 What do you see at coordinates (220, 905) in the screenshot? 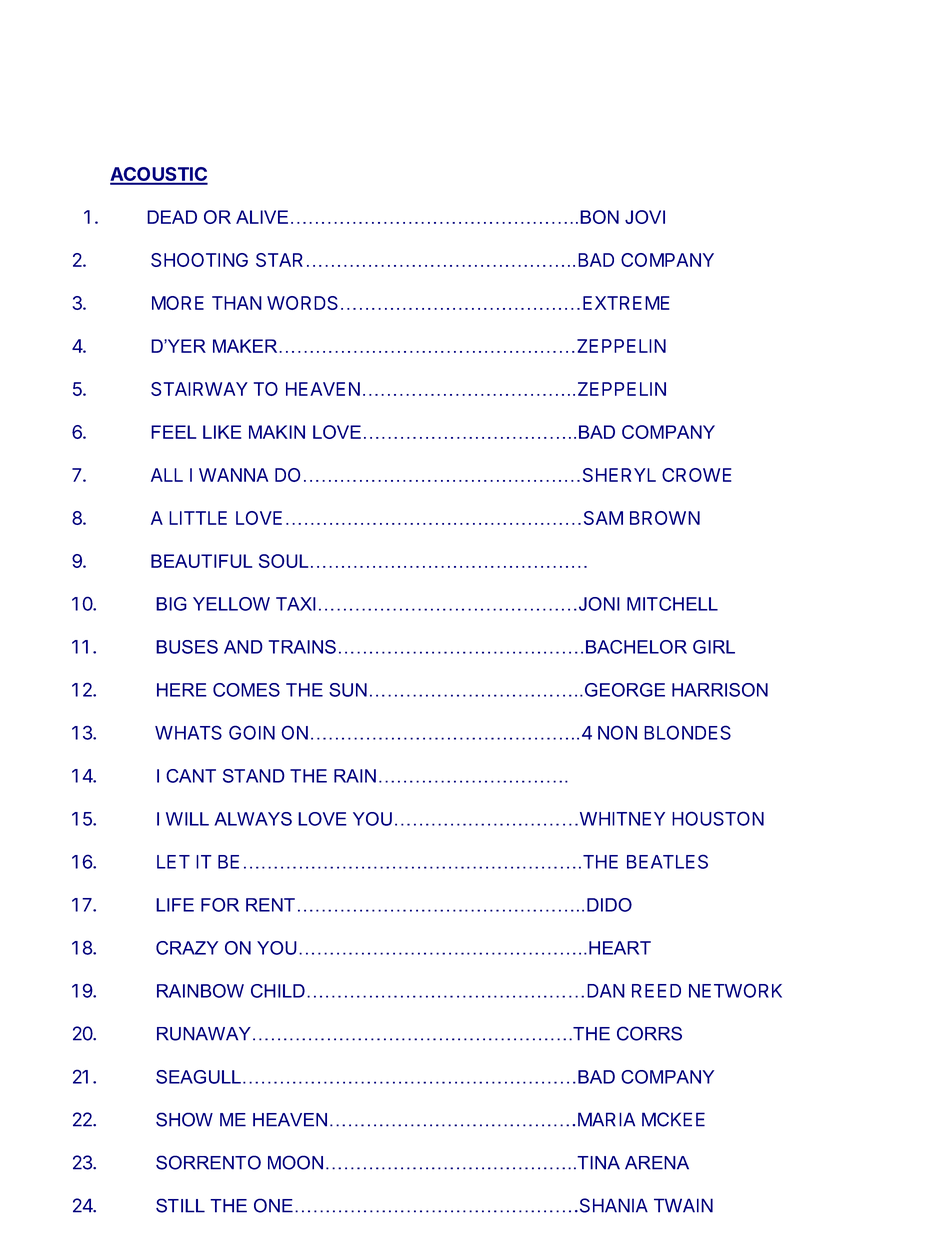
I see `FOR` at bounding box center [220, 905].
